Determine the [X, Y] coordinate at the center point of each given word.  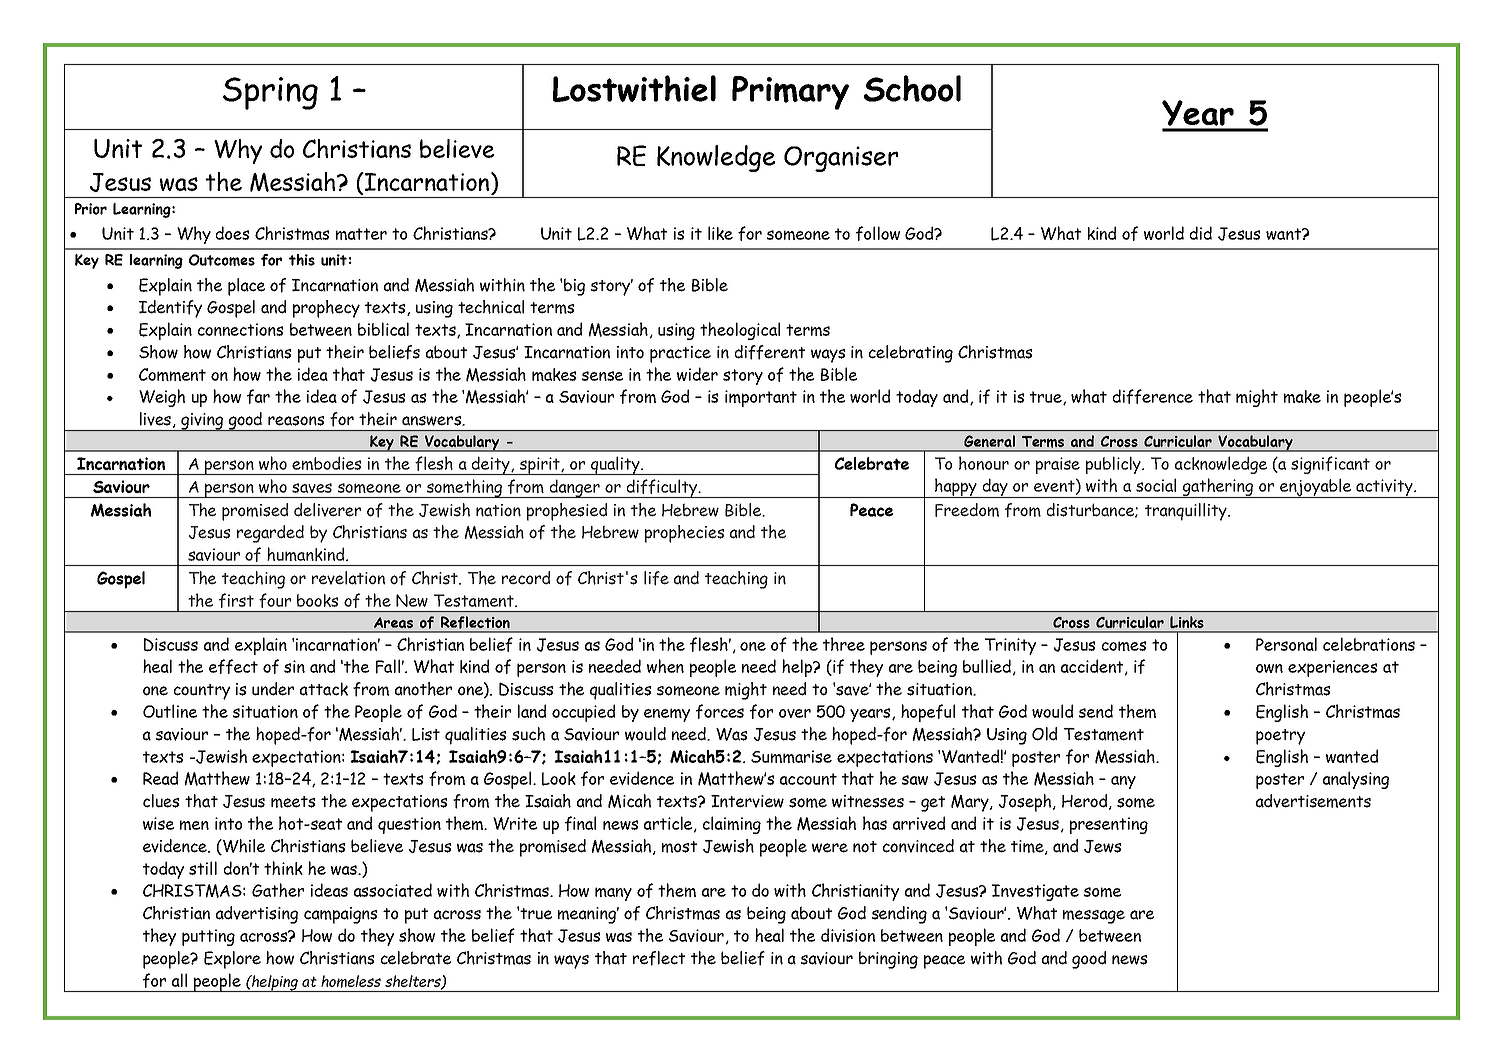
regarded [270, 534]
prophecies [684, 534]
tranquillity [1187, 512]
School [912, 88]
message [1094, 917]
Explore [232, 960]
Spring [270, 93]
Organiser [841, 159]
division [848, 935]
